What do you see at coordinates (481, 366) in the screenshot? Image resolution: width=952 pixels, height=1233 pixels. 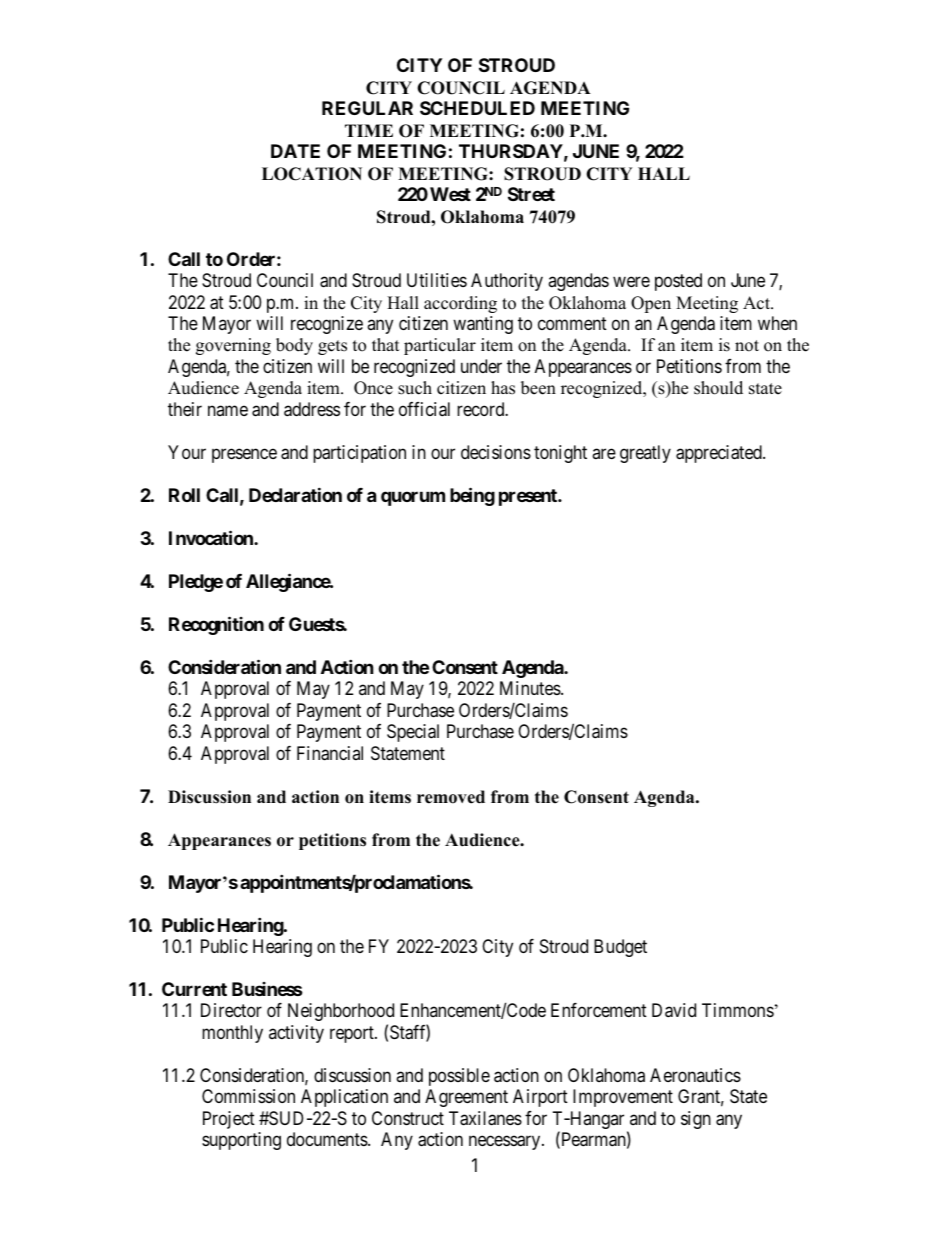 I see `under` at bounding box center [481, 366].
